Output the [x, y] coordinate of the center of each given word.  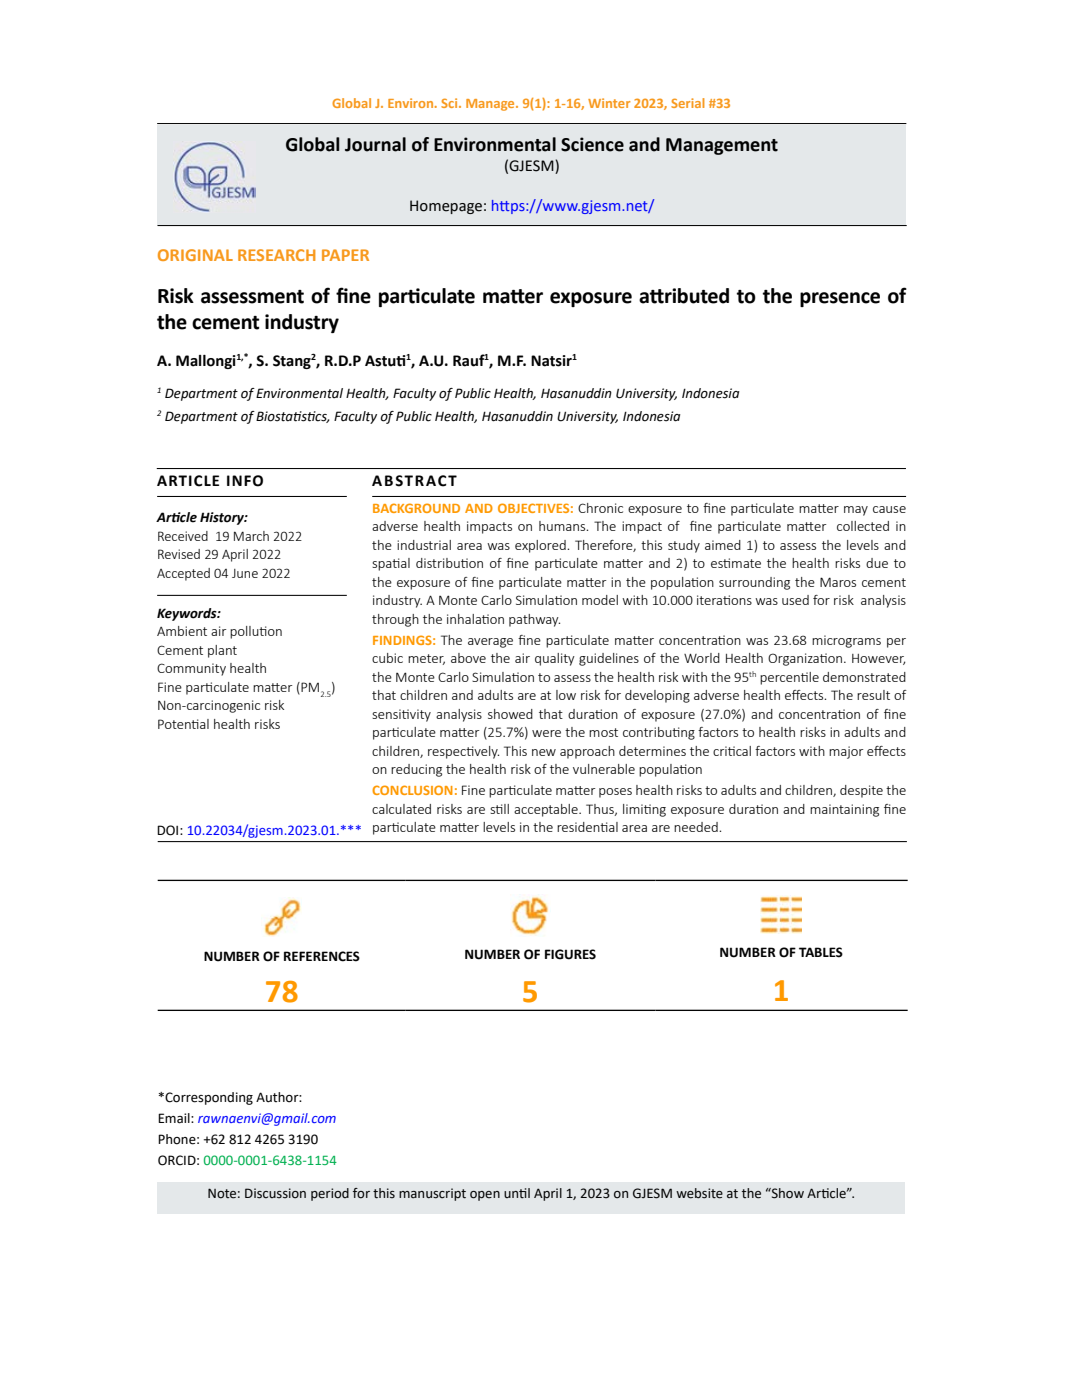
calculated [401, 809]
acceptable [547, 810]
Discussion [275, 1193]
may [856, 511]
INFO [245, 481]
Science [592, 144]
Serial [688, 103]
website [699, 1193]
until [517, 1193]
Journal [375, 144]
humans [563, 526]
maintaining [844, 810]
